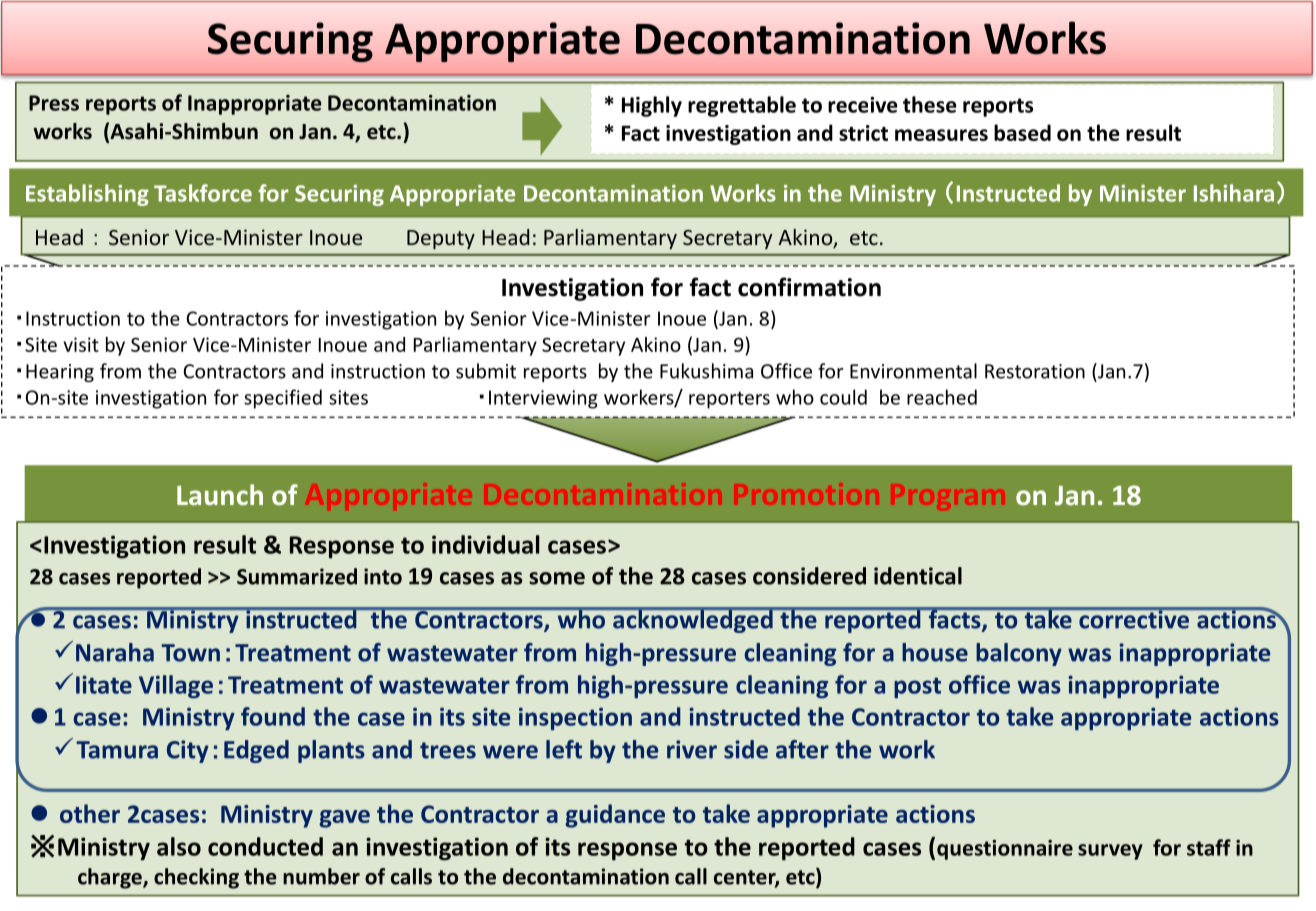 The image size is (1316, 911). What do you see at coordinates (1134, 618) in the image?
I see `corrective` at bounding box center [1134, 618].
